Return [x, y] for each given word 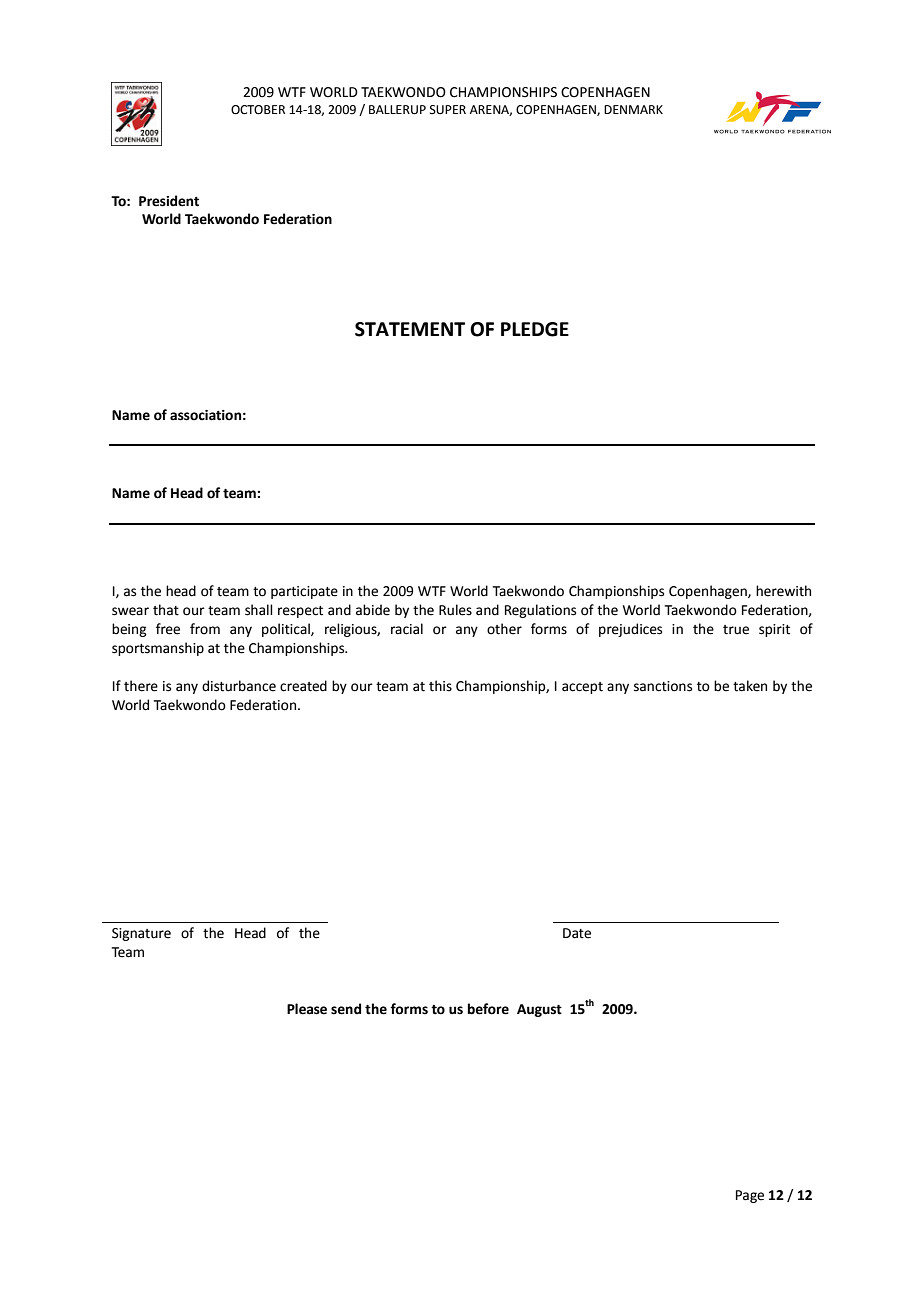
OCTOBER [258, 110]
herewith [783, 591]
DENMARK [633, 109]
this [440, 686]
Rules [455, 610]
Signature [141, 934]
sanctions [663, 686]
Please [307, 1009]
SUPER [448, 110]
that [166, 610]
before [488, 1009]
